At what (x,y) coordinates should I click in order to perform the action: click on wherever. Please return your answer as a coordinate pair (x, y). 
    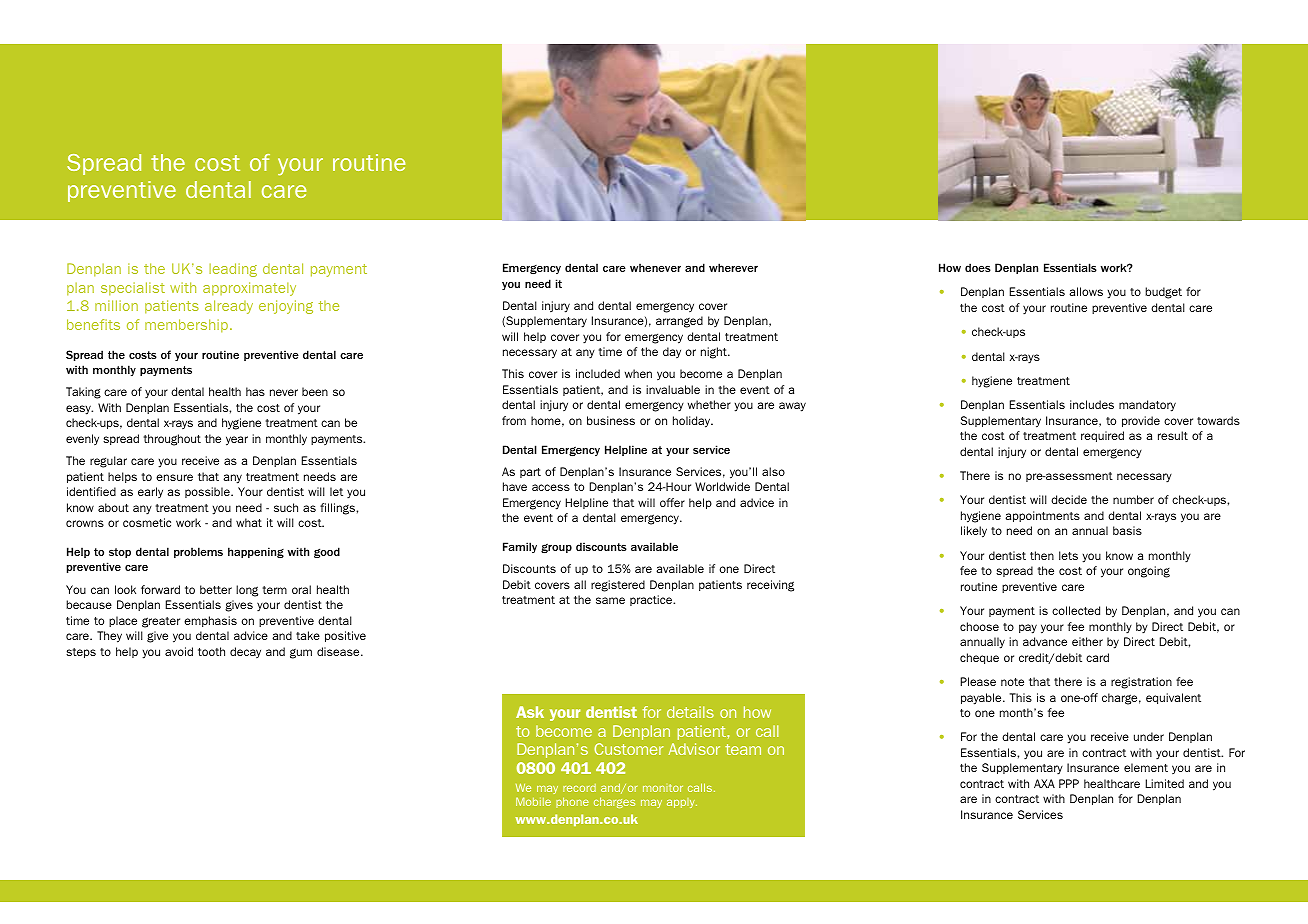
    Looking at the image, I should click on (733, 267).
